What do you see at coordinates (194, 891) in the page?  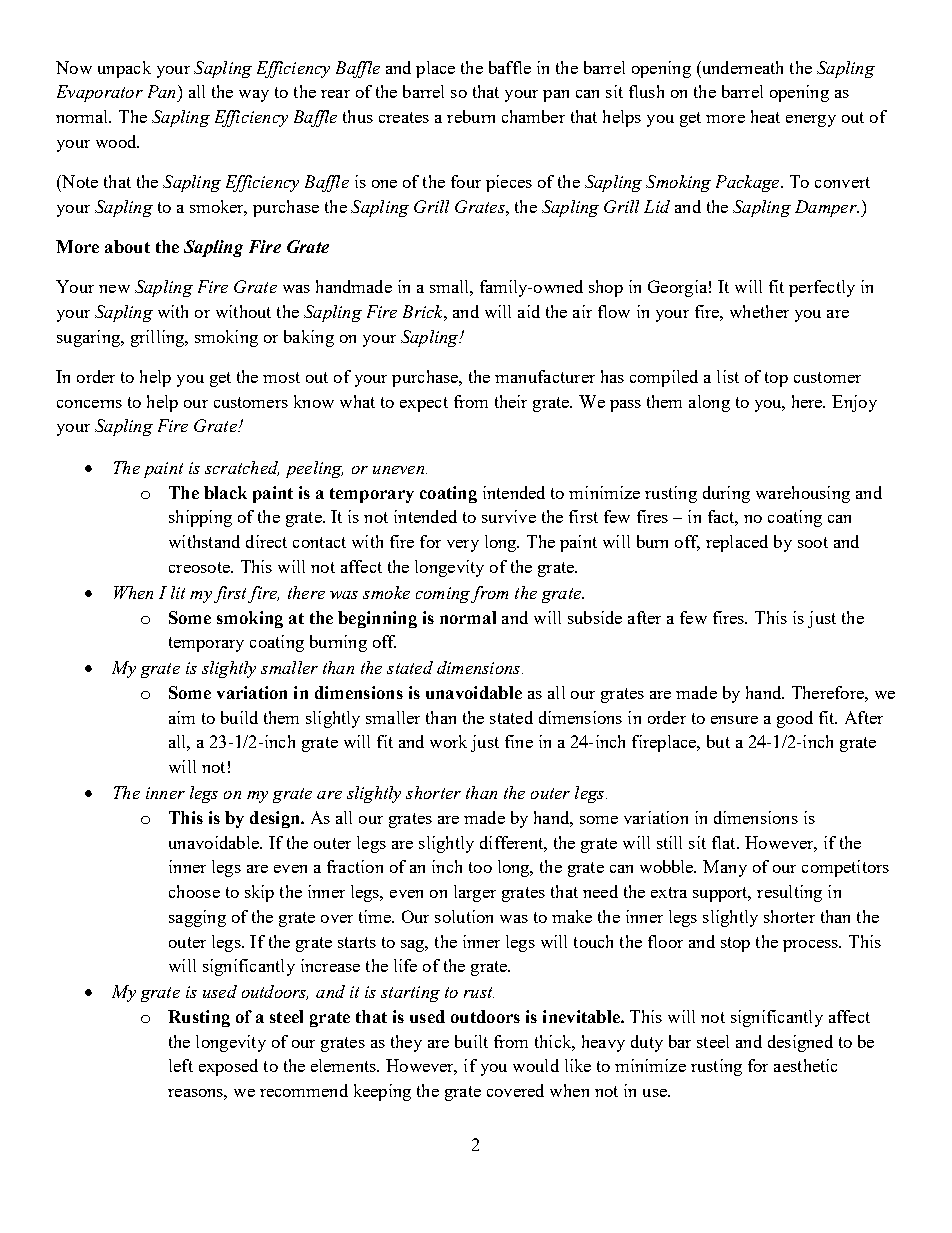 I see `choose` at bounding box center [194, 891].
